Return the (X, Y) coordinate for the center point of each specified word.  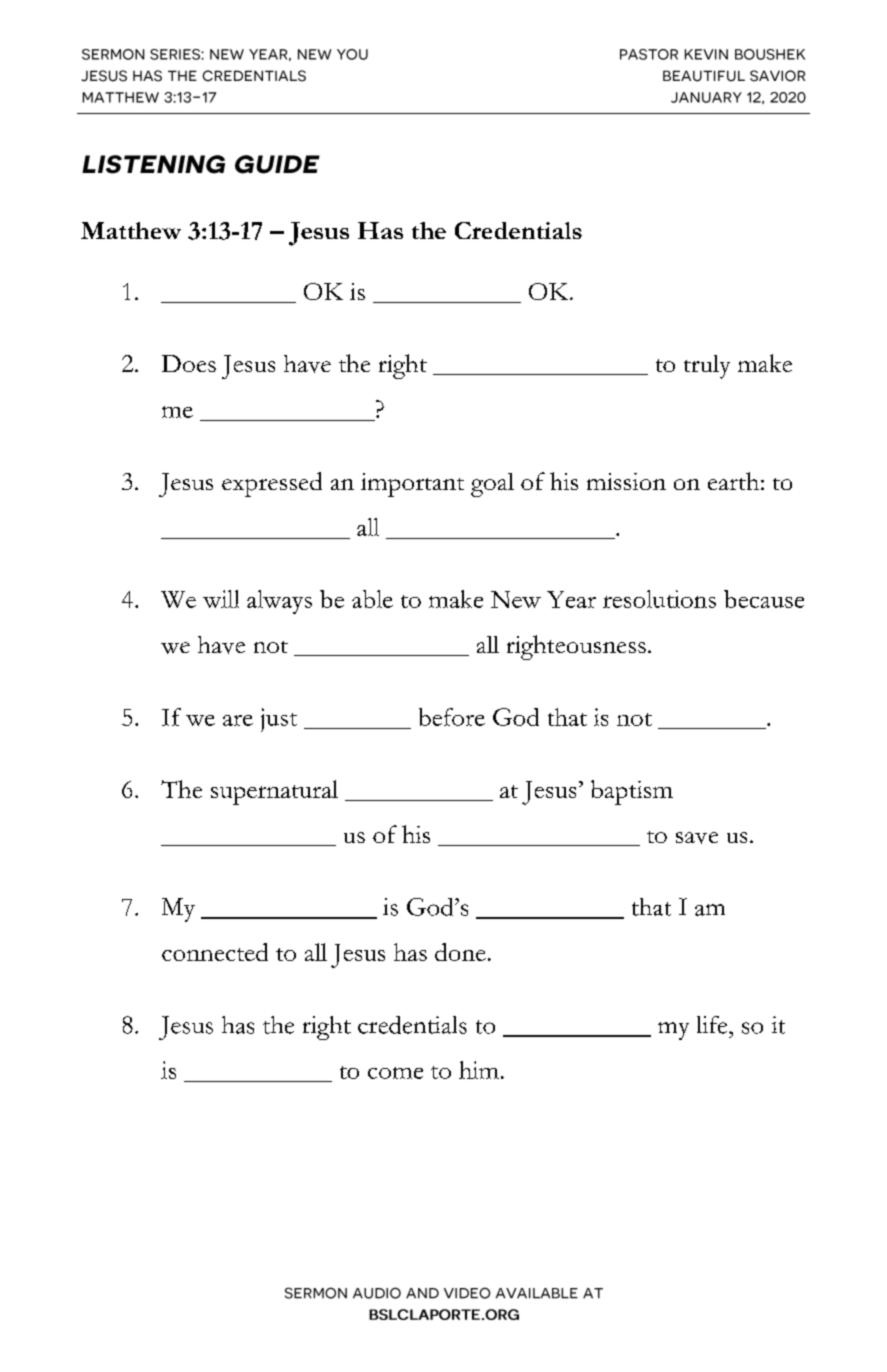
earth (733, 481)
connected (215, 952)
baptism (632, 792)
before (452, 717)
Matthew (131, 230)
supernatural (274, 792)
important (412, 485)
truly (707, 367)
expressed (272, 484)
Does (189, 363)
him (479, 1070)
